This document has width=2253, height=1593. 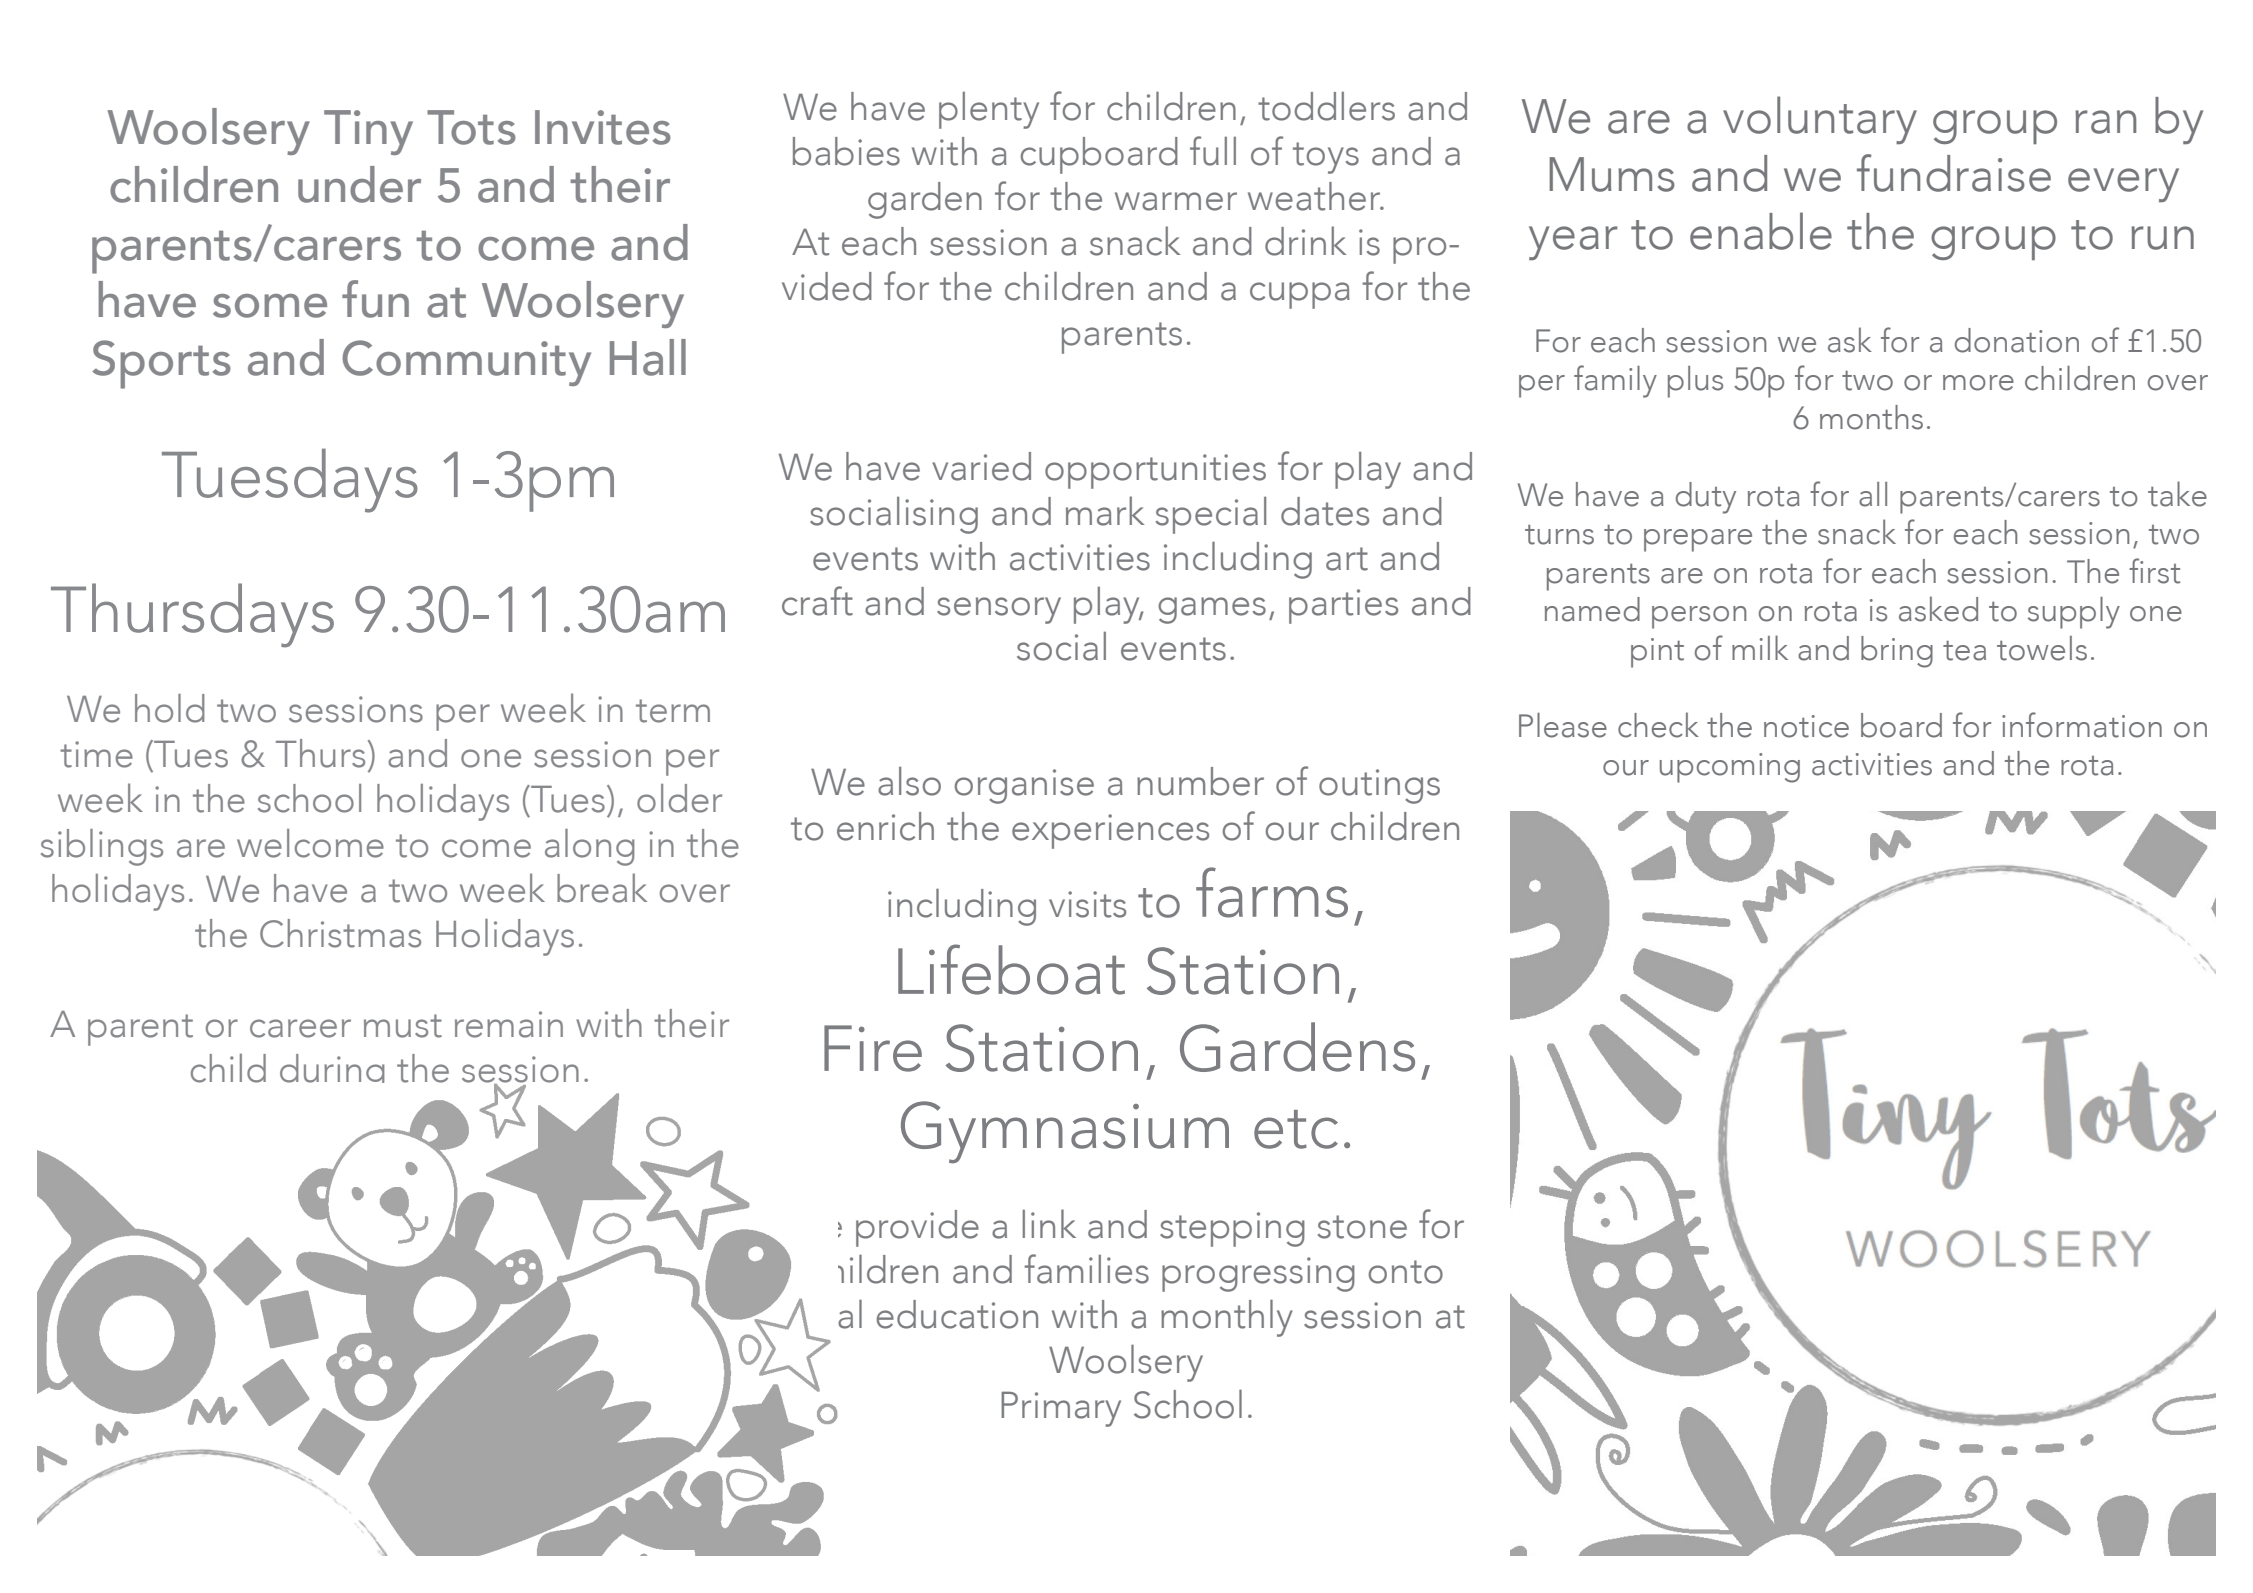 What do you see at coordinates (170, 708) in the document?
I see `hold` at bounding box center [170, 708].
